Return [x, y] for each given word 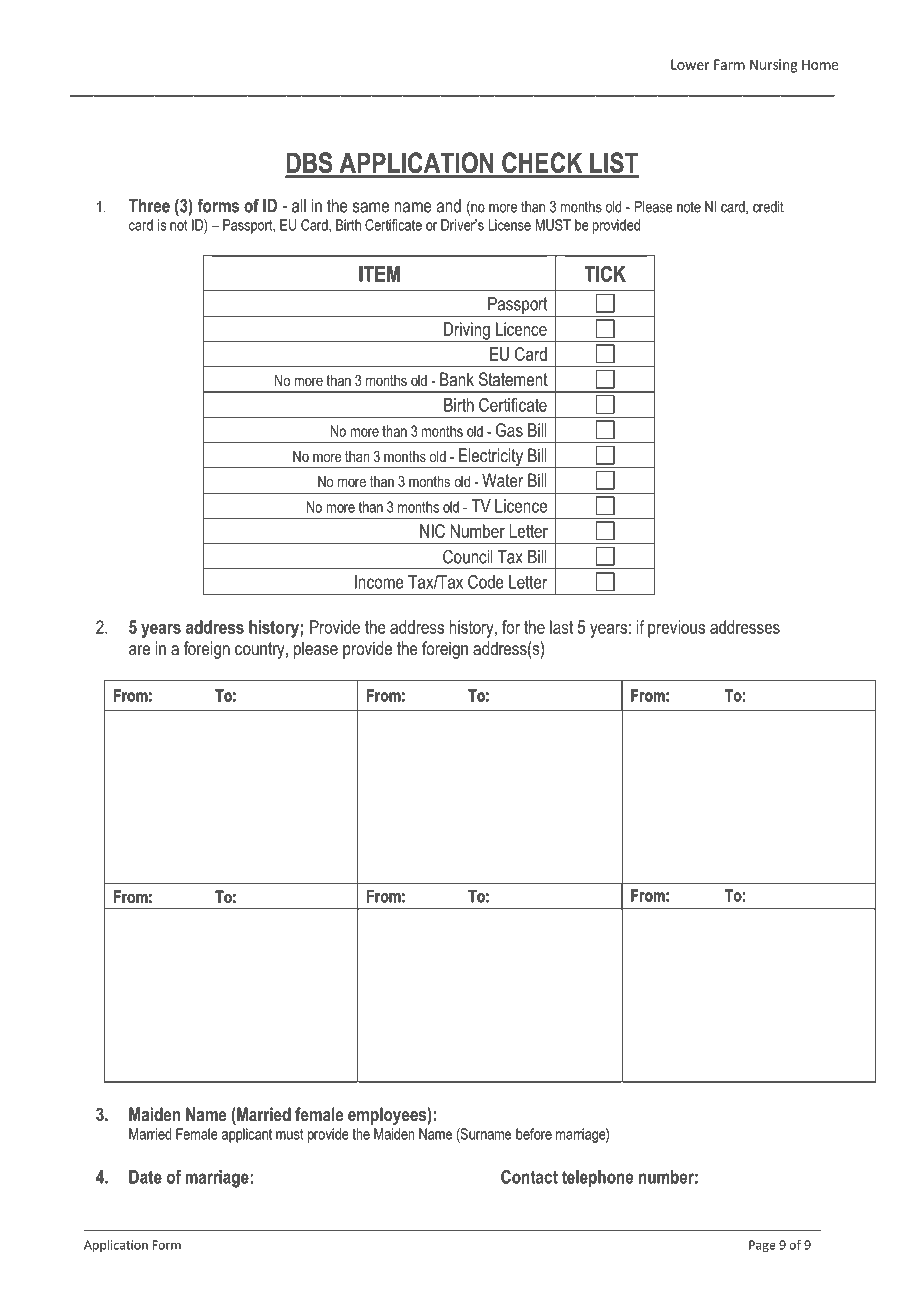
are [139, 650]
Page [762, 1246]
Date [145, 1177]
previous [676, 629]
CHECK [542, 162]
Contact [529, 1177]
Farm [729, 64]
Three [149, 206]
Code [486, 582]
